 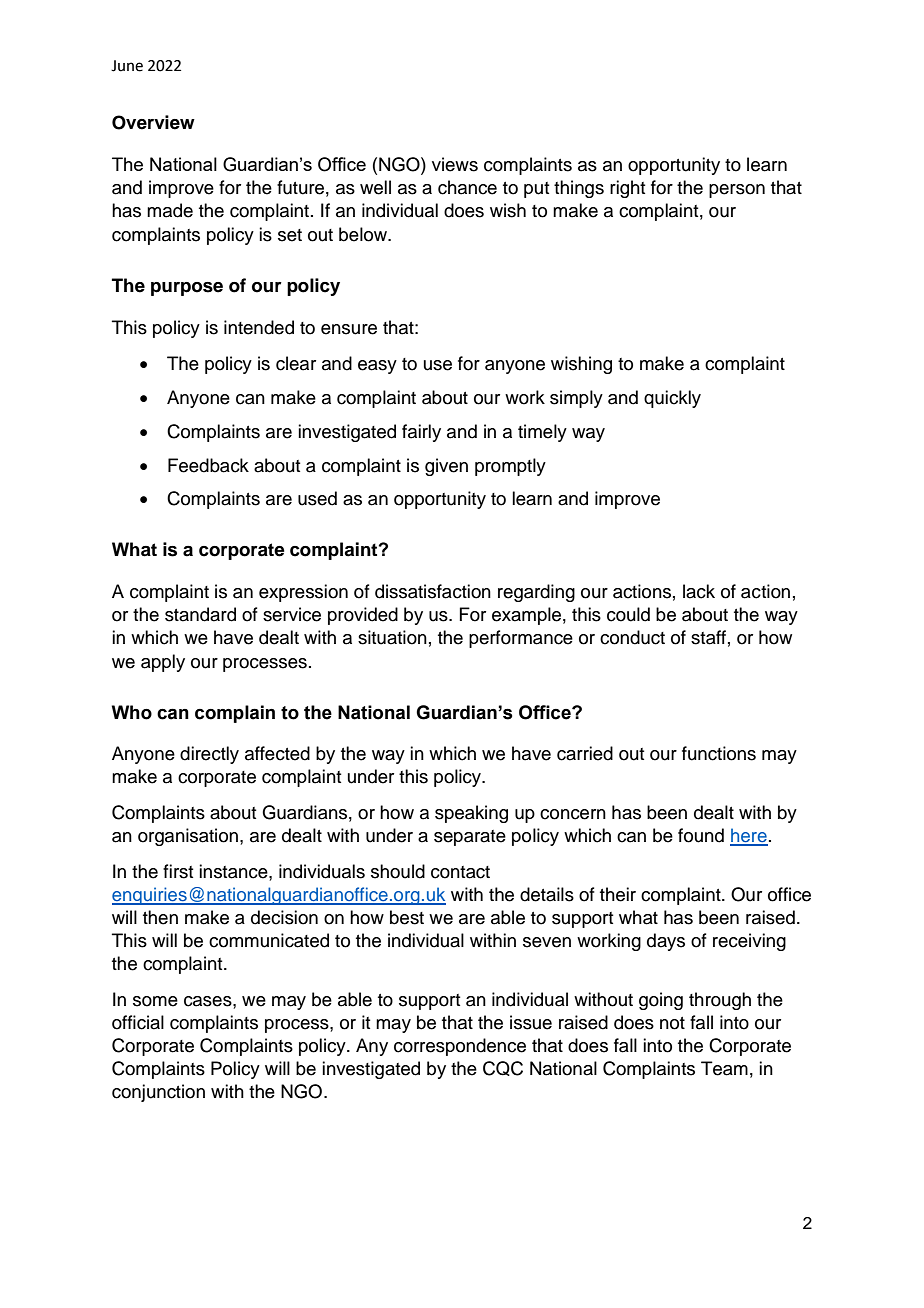 I want to click on not, so click(x=672, y=1023).
